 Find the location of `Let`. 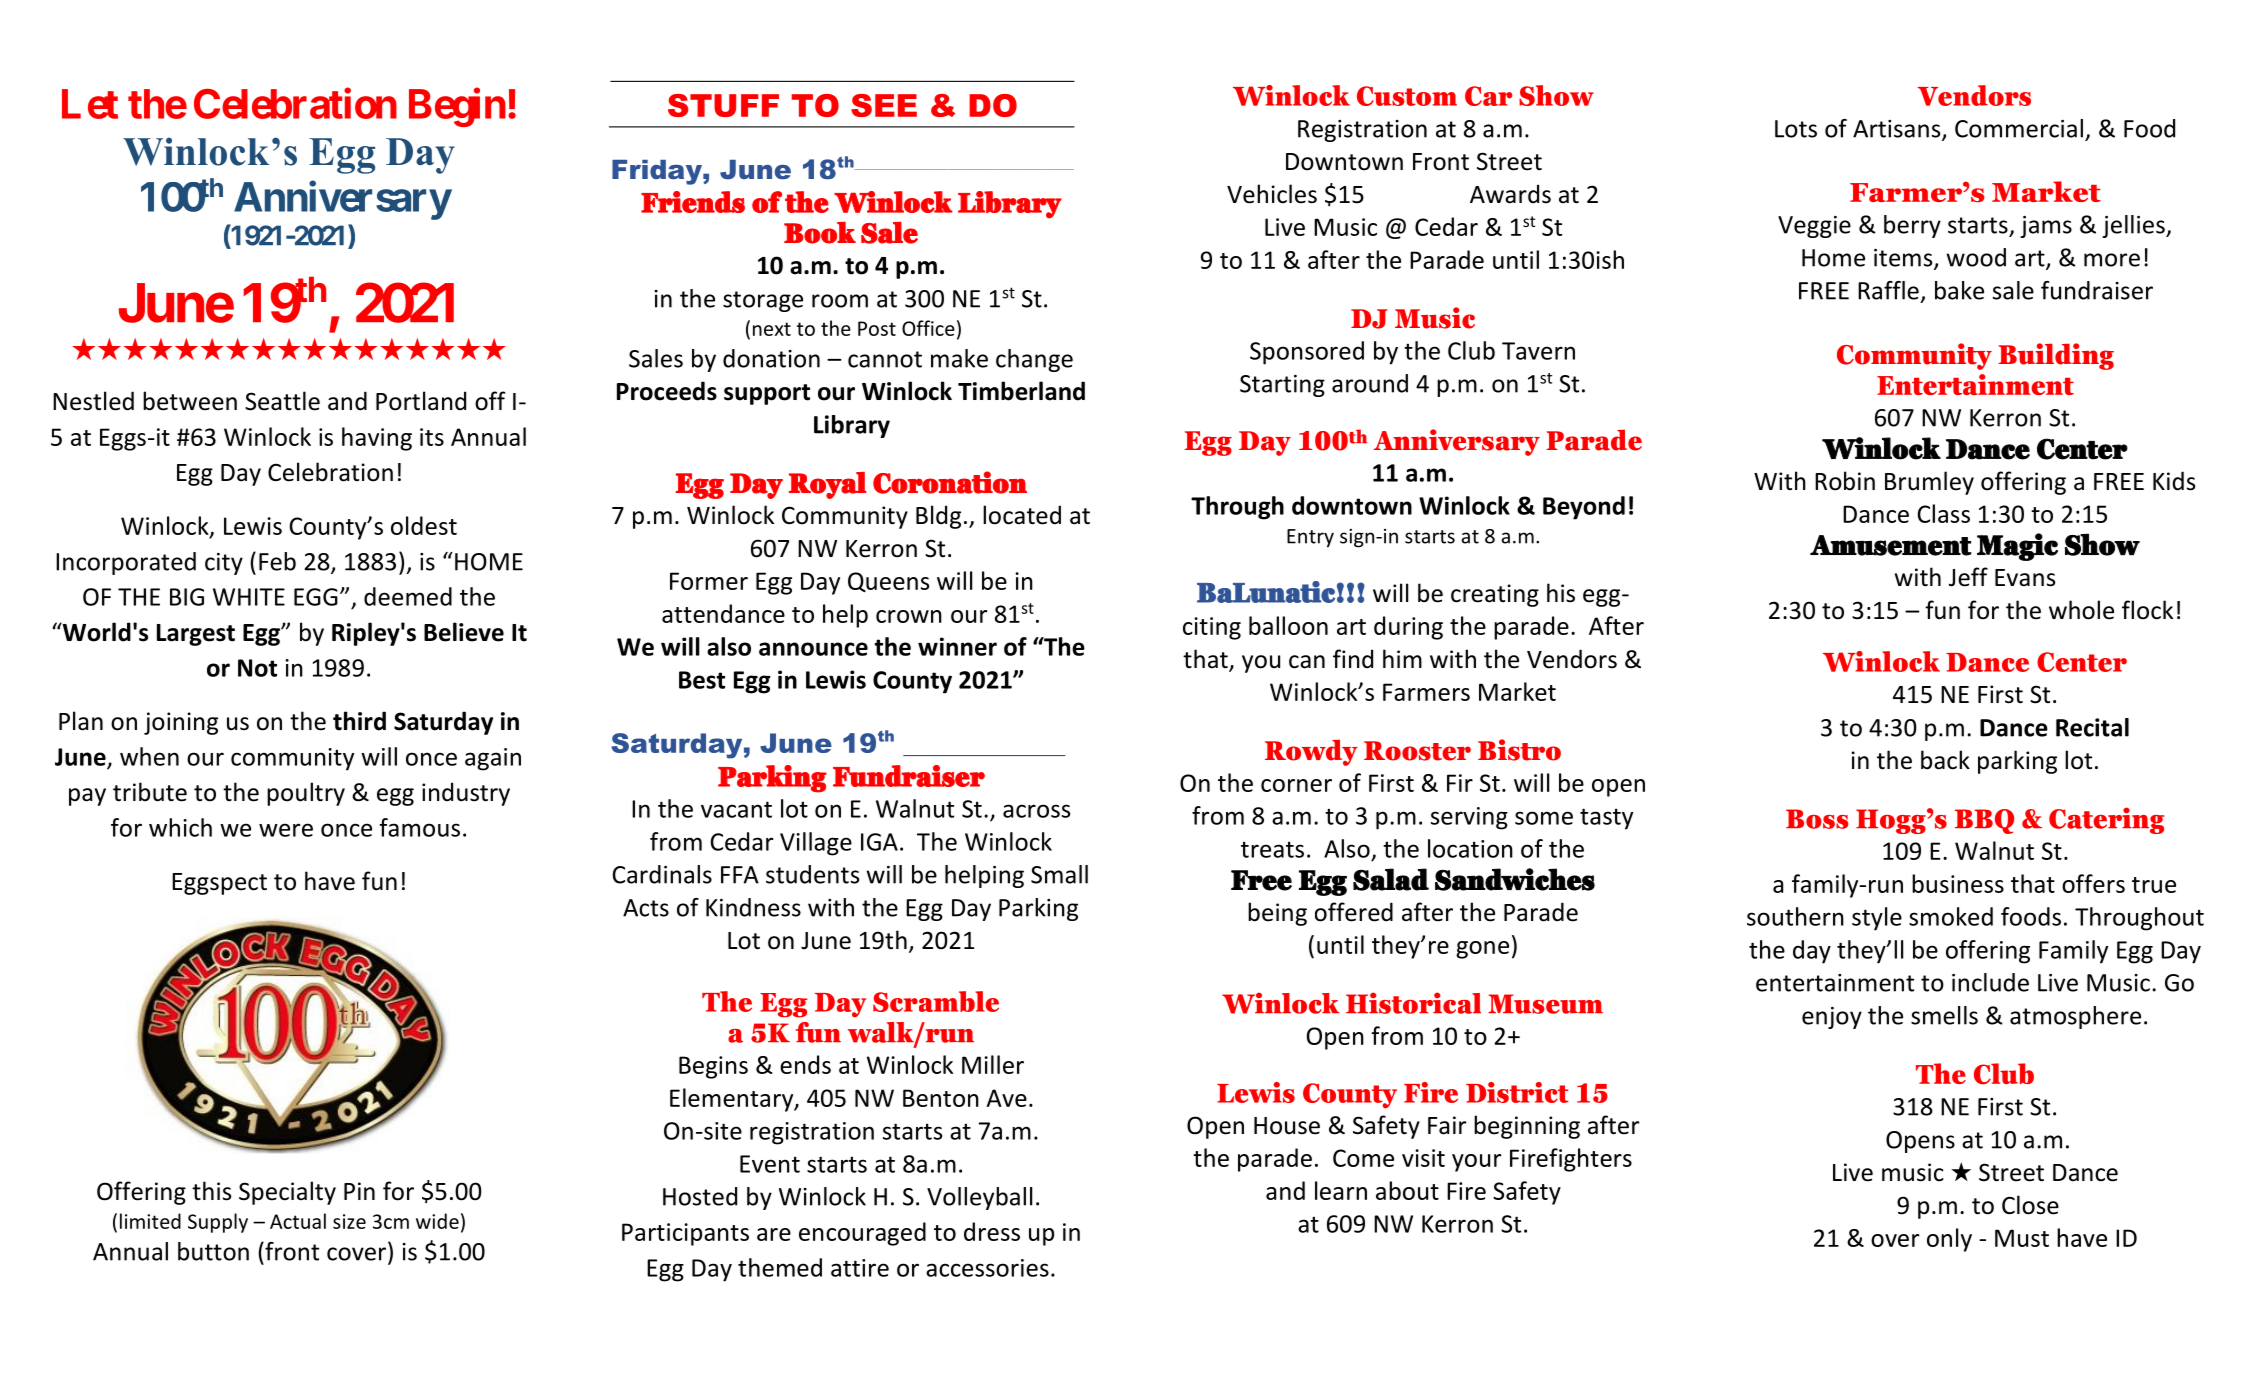

Let is located at coordinates (90, 104).
